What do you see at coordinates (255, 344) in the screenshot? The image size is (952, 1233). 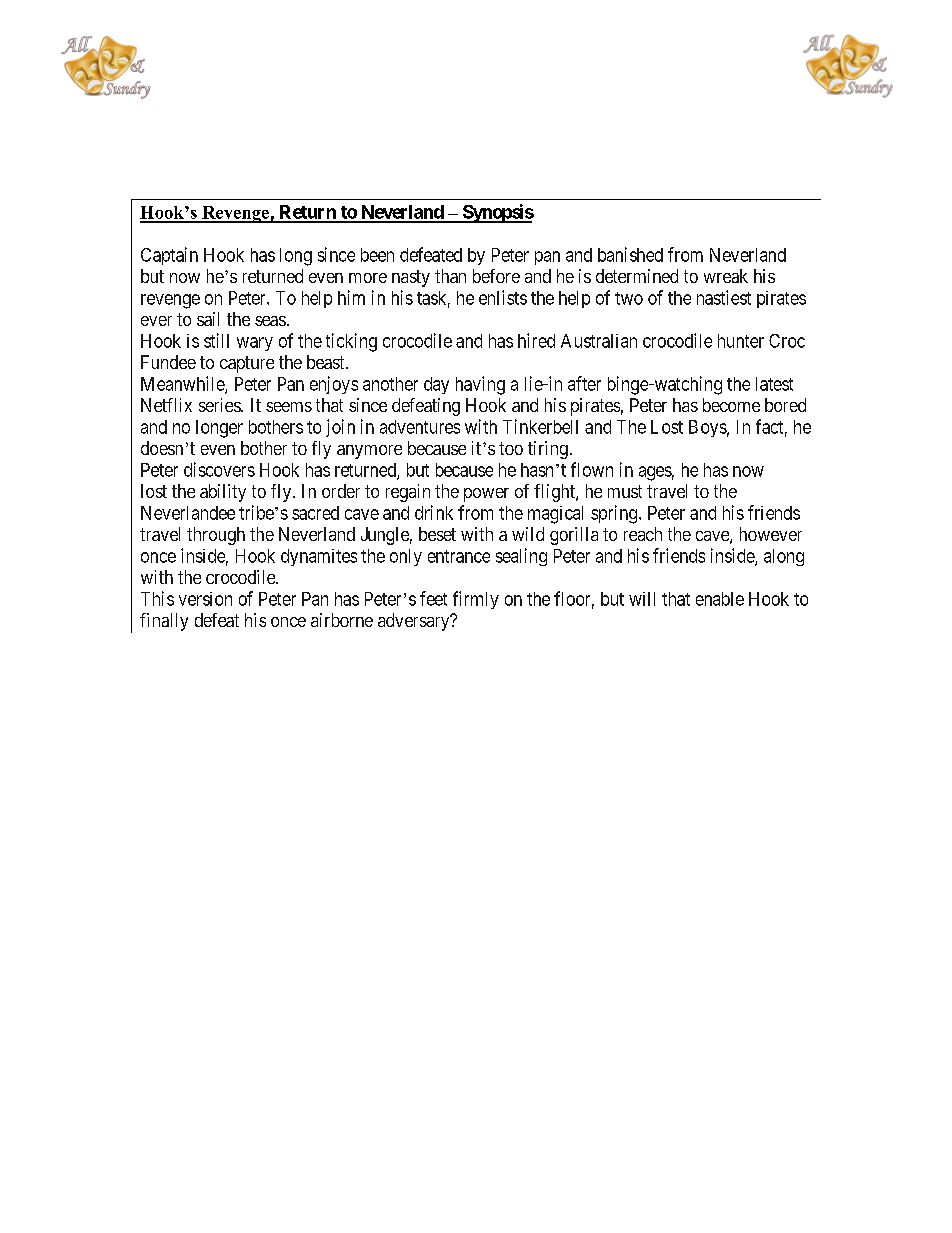 I see `wary` at bounding box center [255, 344].
